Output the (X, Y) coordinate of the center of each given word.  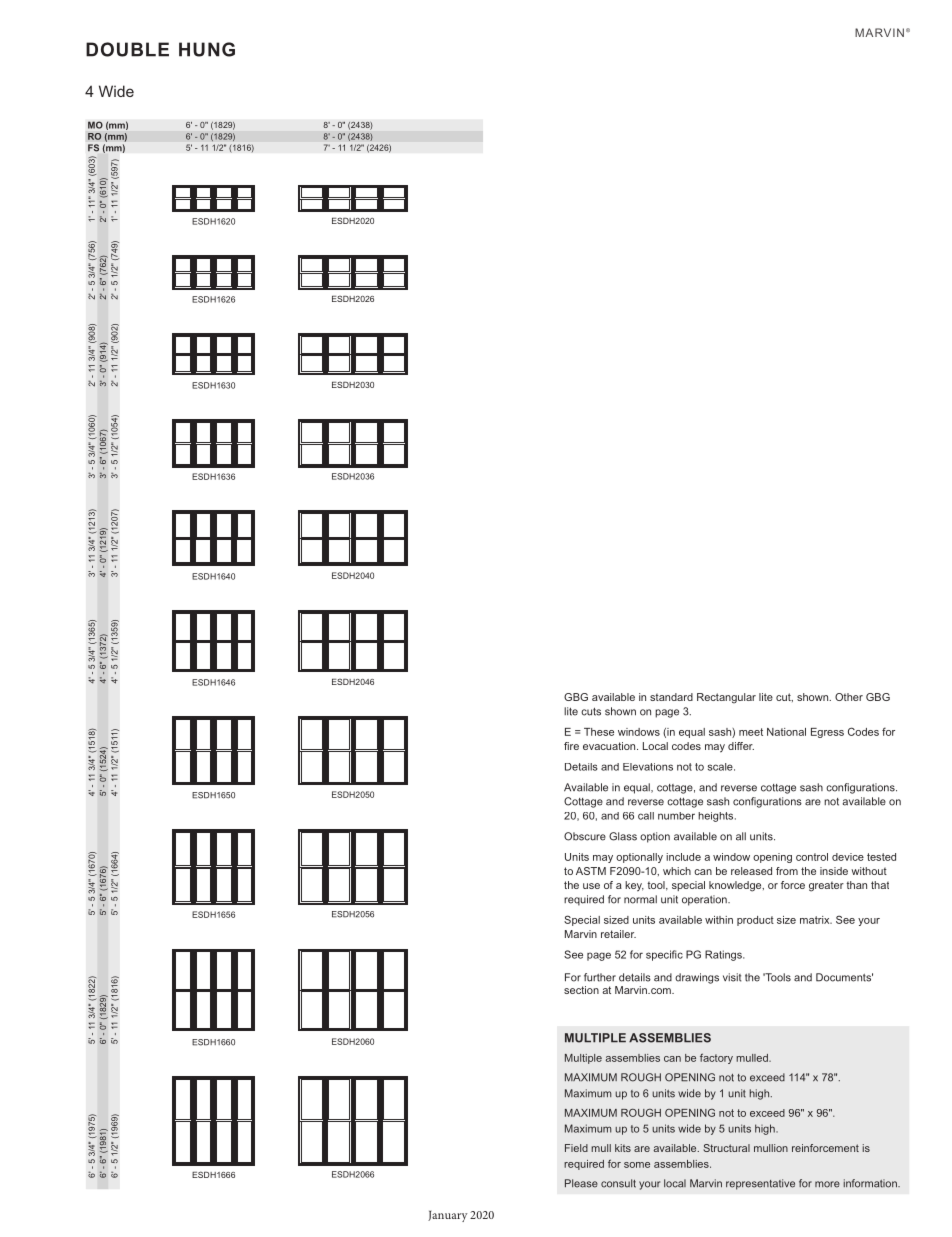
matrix (816, 920)
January (448, 1216)
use (591, 886)
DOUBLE (127, 49)
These (599, 732)
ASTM (591, 871)
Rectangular (726, 698)
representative (760, 1184)
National (786, 732)
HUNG (207, 49)
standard (671, 697)
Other (849, 697)
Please (581, 1183)
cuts (591, 712)
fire (571, 746)
